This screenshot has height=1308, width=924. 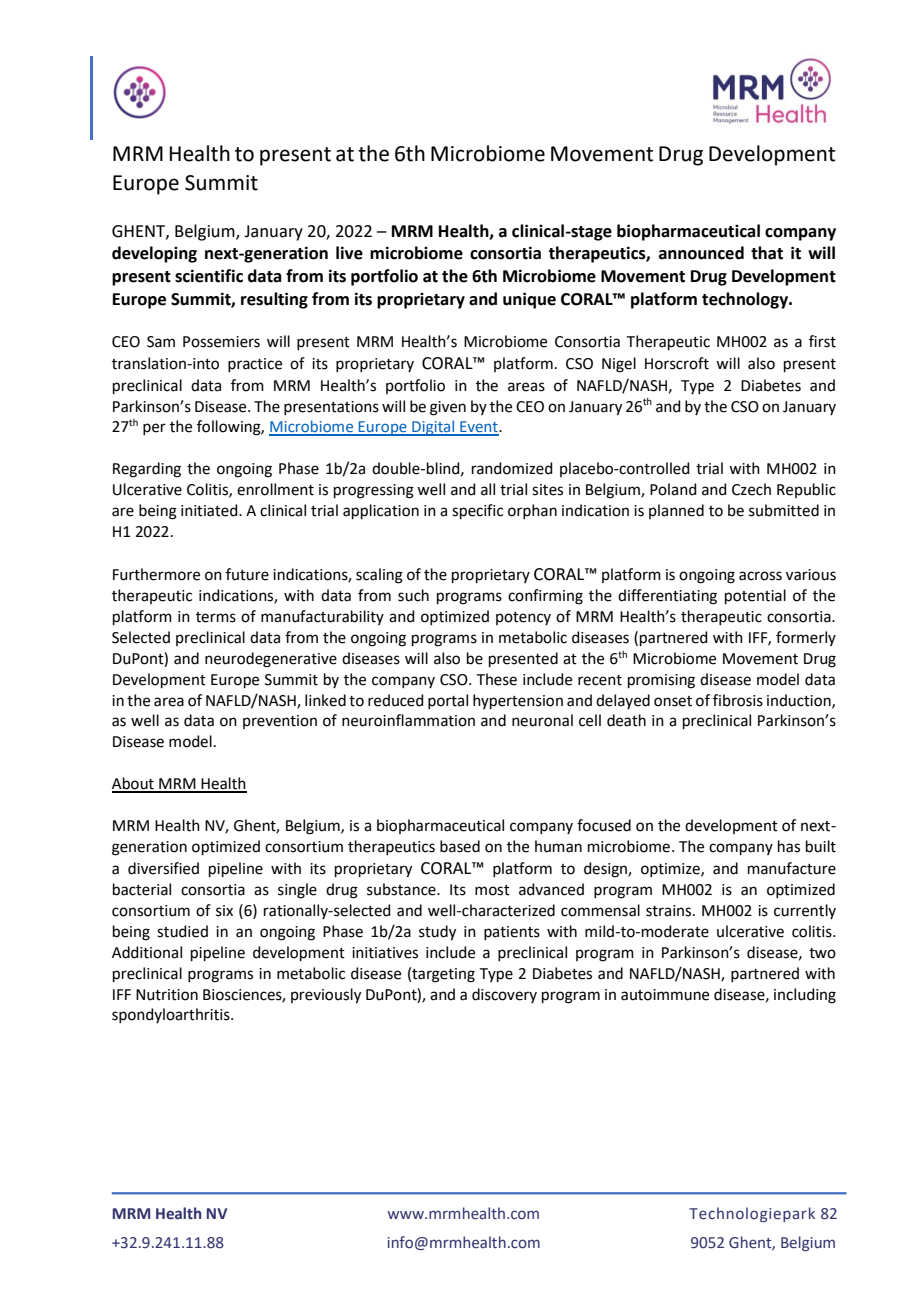 I want to click on terms, so click(x=216, y=617).
